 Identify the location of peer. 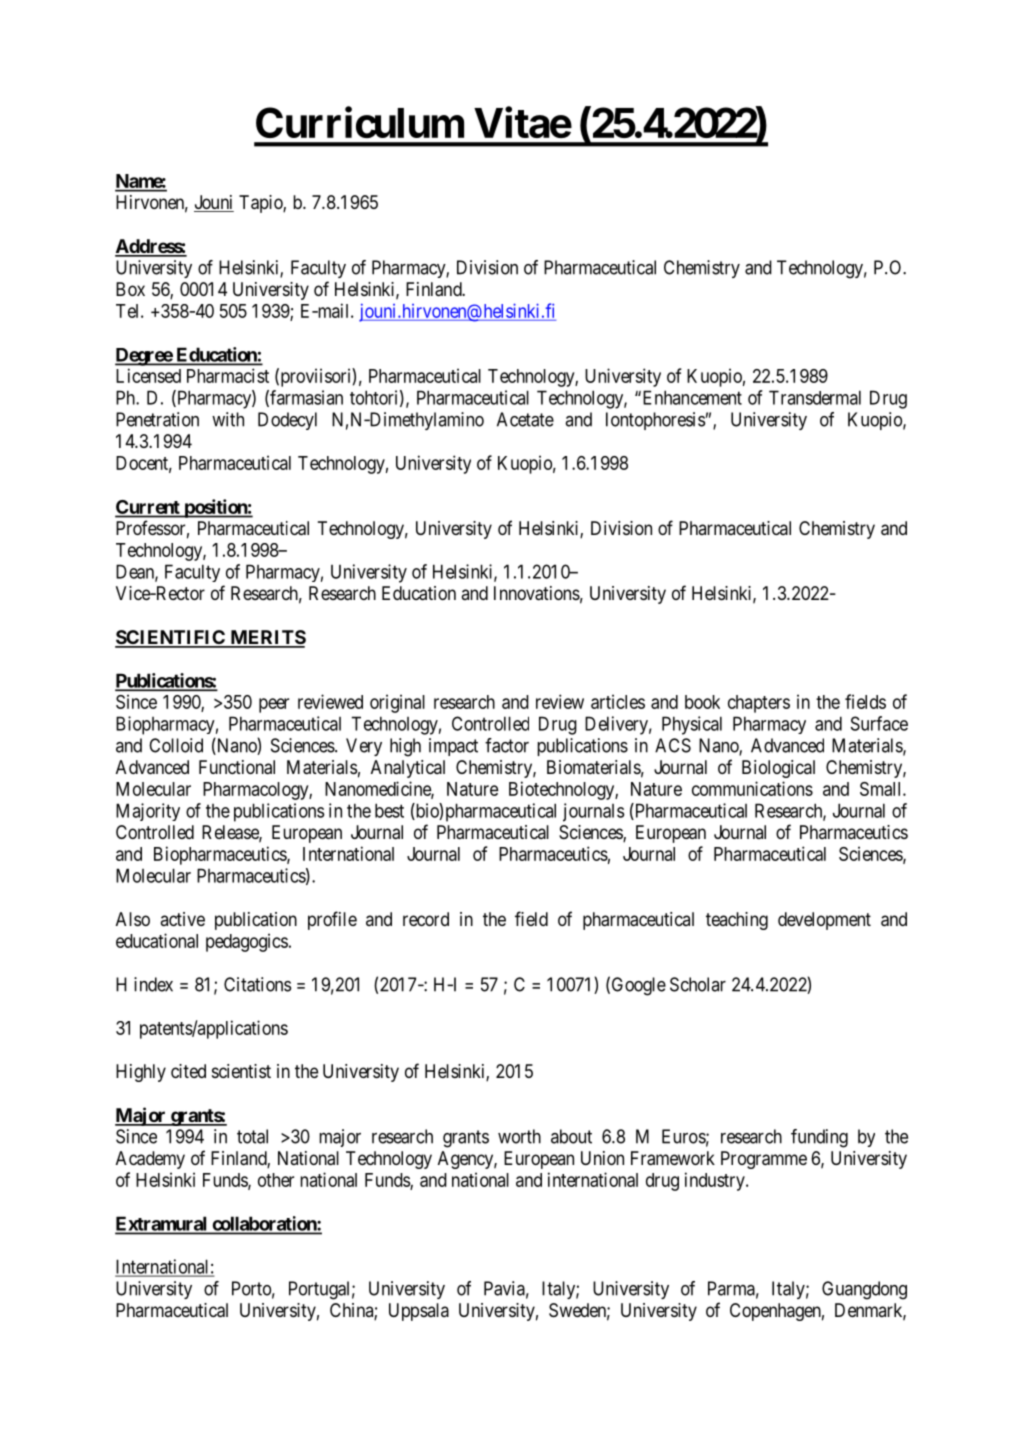
(274, 705).
